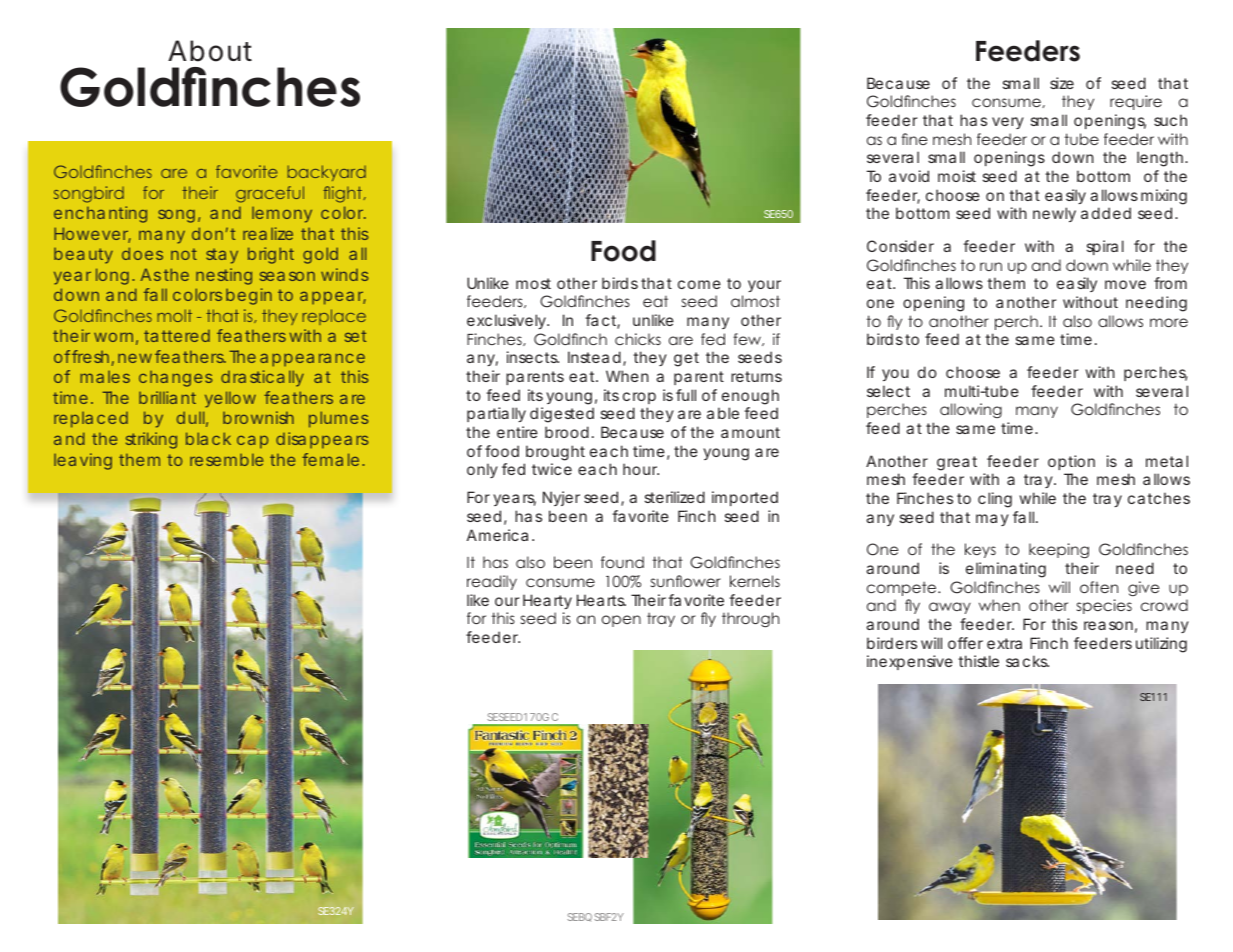 The height and width of the page is (952, 1233). Describe the element at coordinates (596, 358) in the page. I see `Instead` at that location.
